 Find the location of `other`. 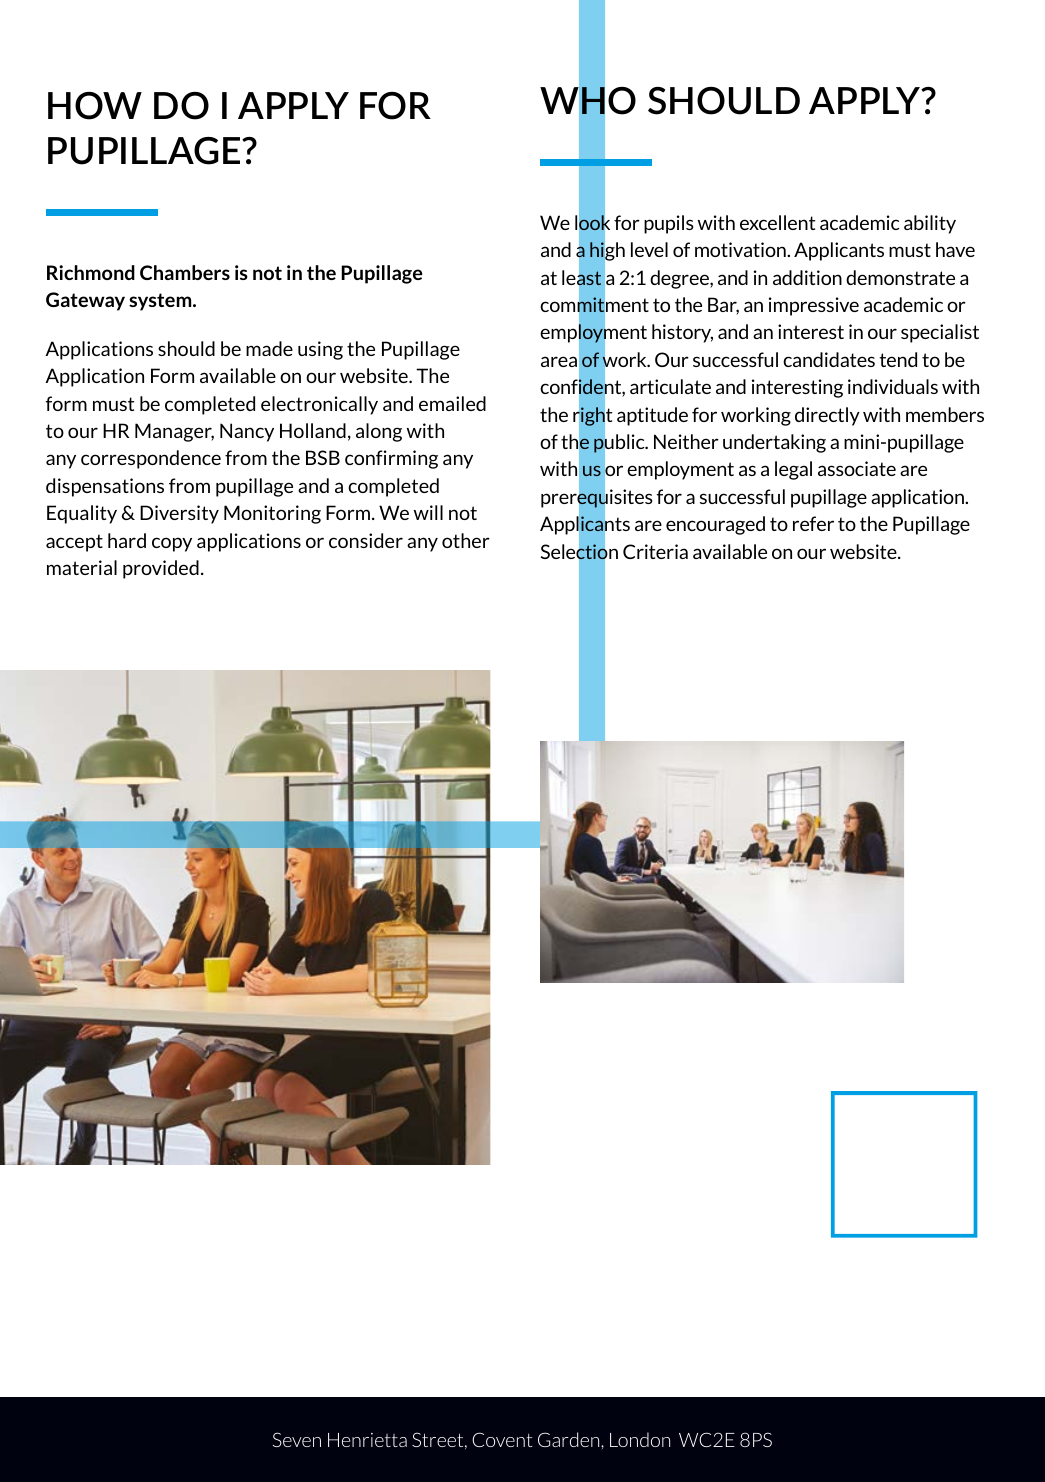

other is located at coordinates (466, 540).
